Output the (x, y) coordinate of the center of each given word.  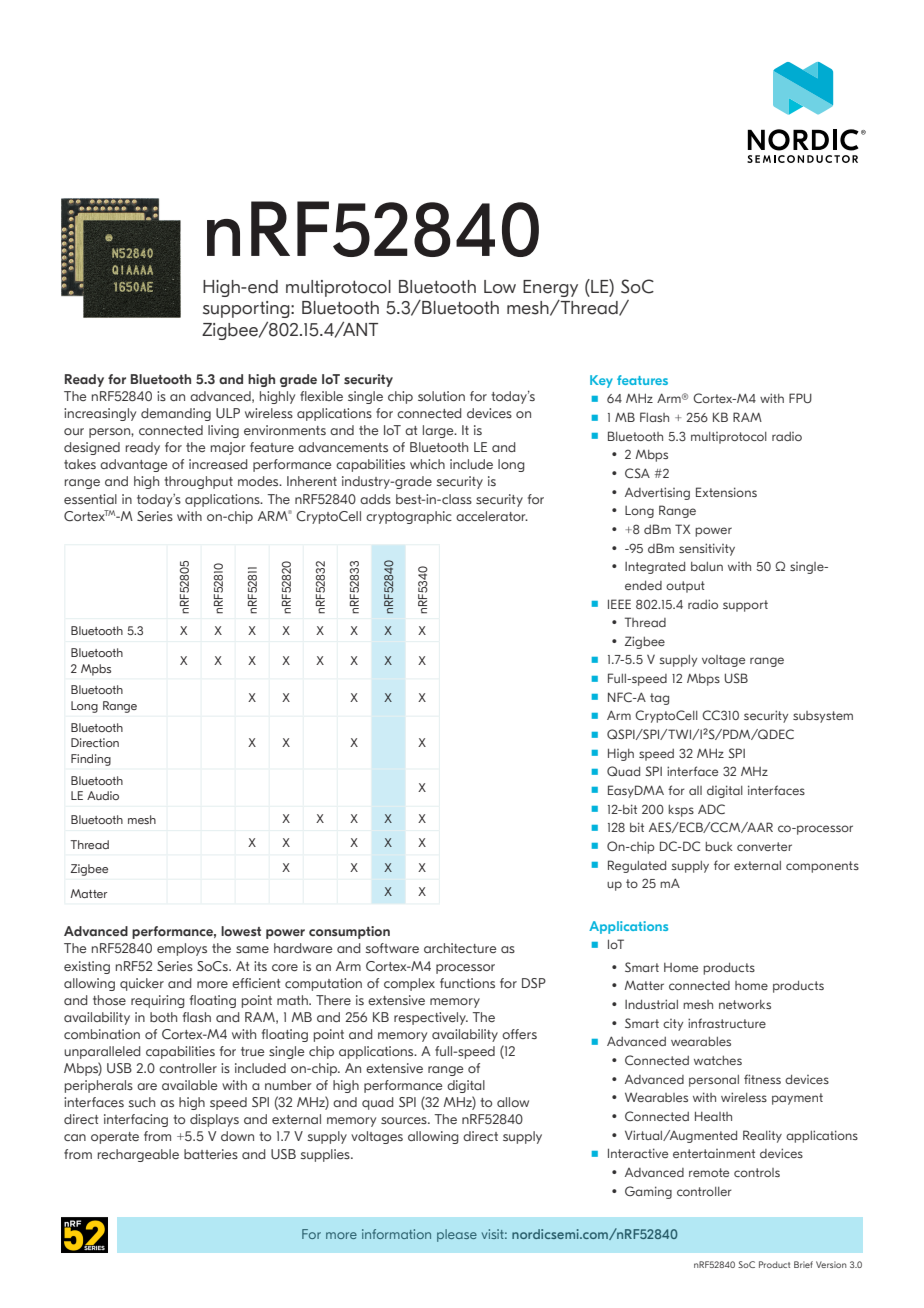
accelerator (492, 516)
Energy (550, 288)
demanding (176, 414)
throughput (198, 482)
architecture (460, 948)
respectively (431, 1018)
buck (719, 846)
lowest (241, 931)
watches (718, 1060)
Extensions (726, 492)
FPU (800, 398)
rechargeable (138, 1155)
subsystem (823, 717)
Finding (91, 760)
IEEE (619, 604)
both (163, 1017)
